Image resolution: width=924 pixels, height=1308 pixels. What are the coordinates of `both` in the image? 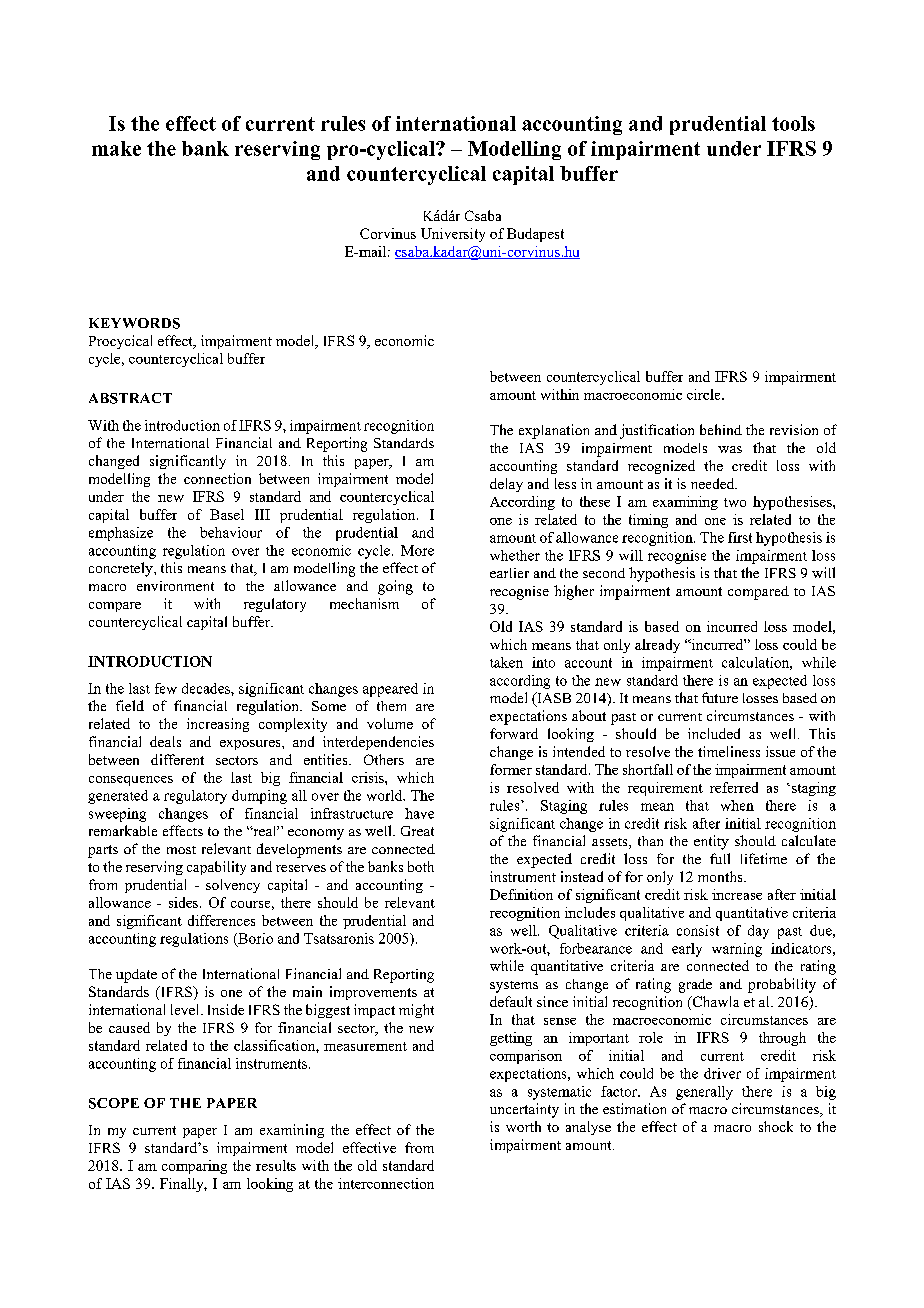 It's located at (421, 866).
